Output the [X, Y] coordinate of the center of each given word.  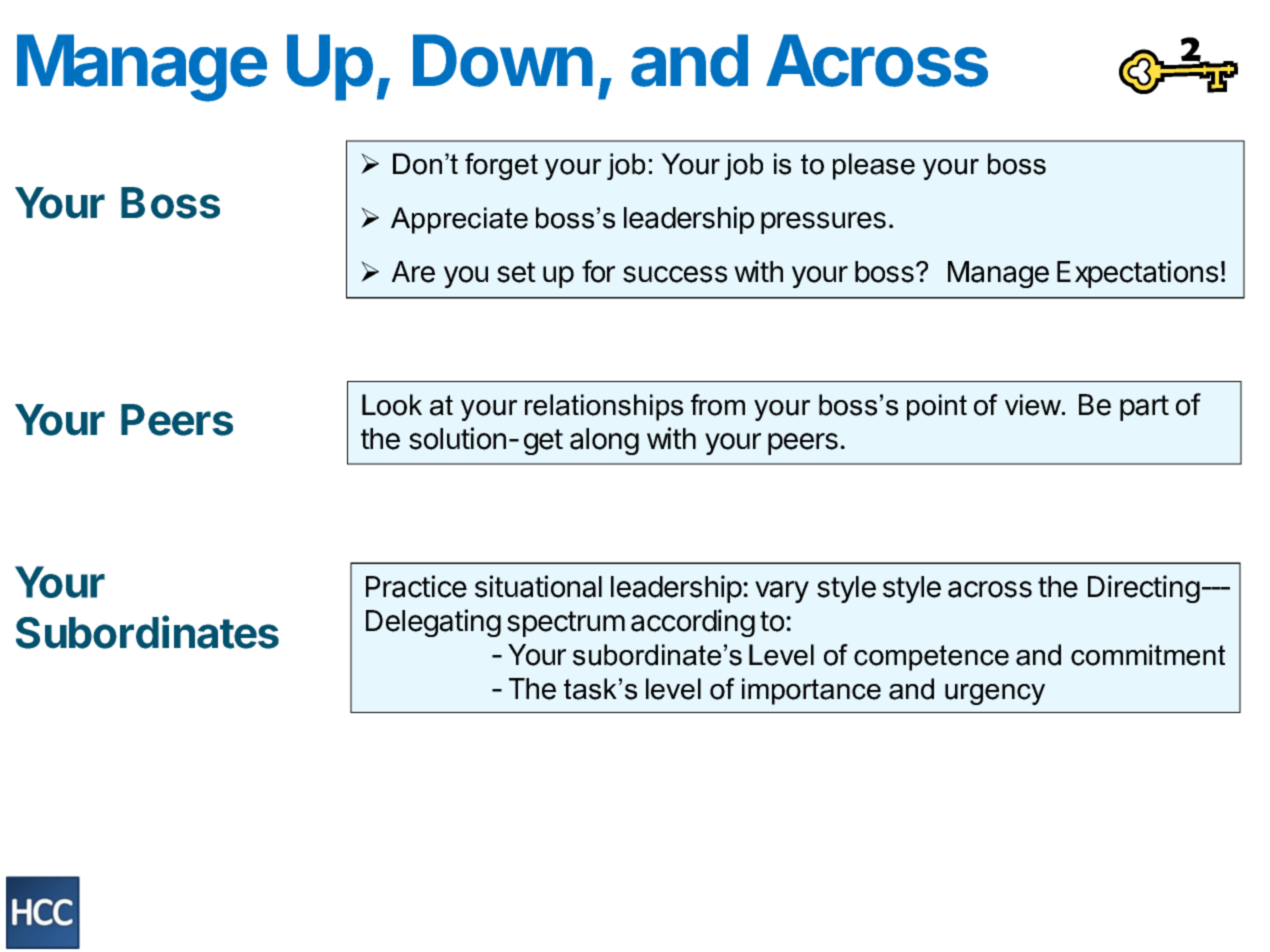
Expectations [1137, 274]
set [516, 272]
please [874, 166]
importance [811, 691]
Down [503, 60]
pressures [823, 223]
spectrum [566, 624]
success [675, 274]
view [1034, 405]
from [718, 405]
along [604, 441]
